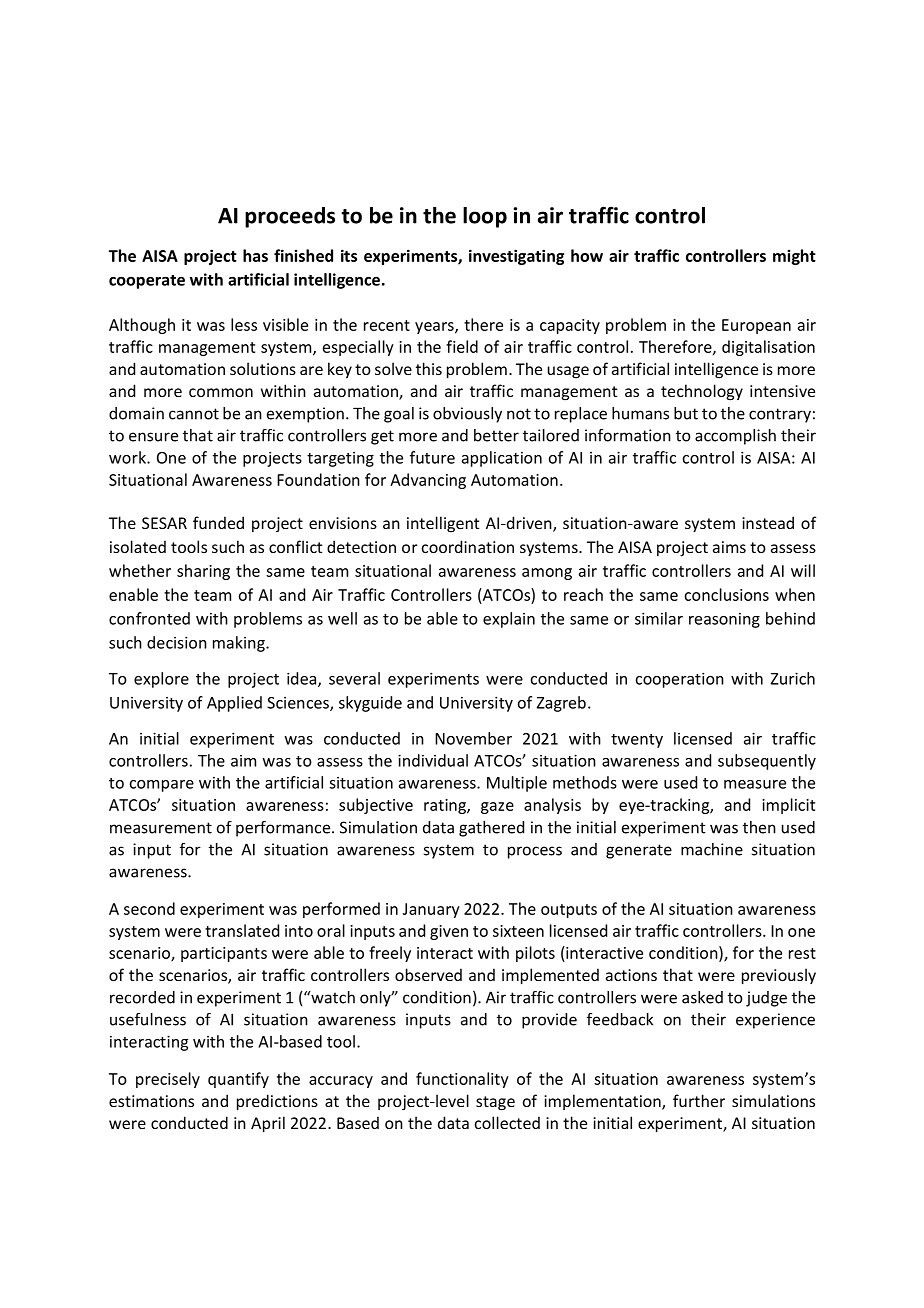  I want to click on quantify, so click(238, 1080).
